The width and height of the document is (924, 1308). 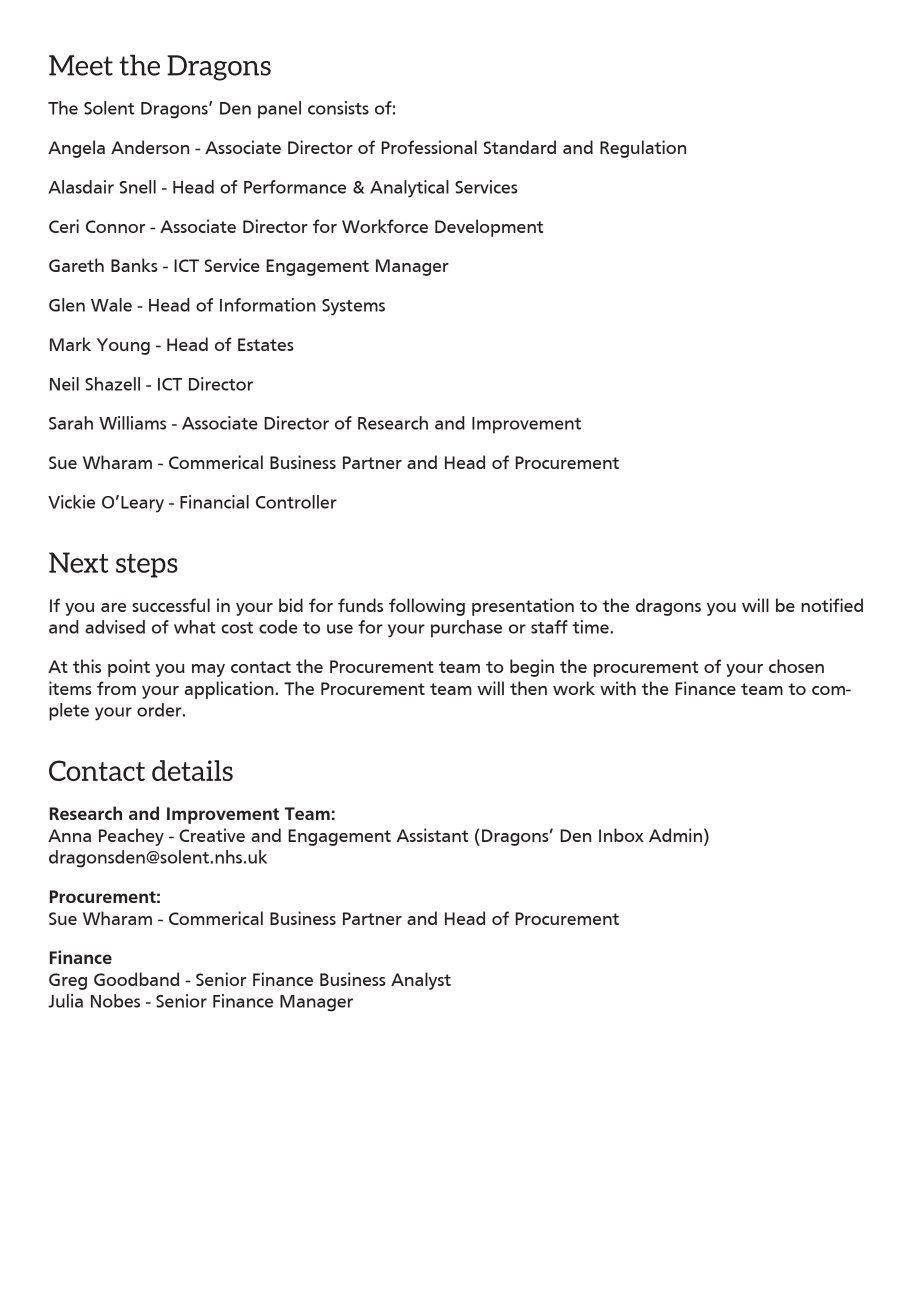 I want to click on Wale, so click(x=111, y=305).
